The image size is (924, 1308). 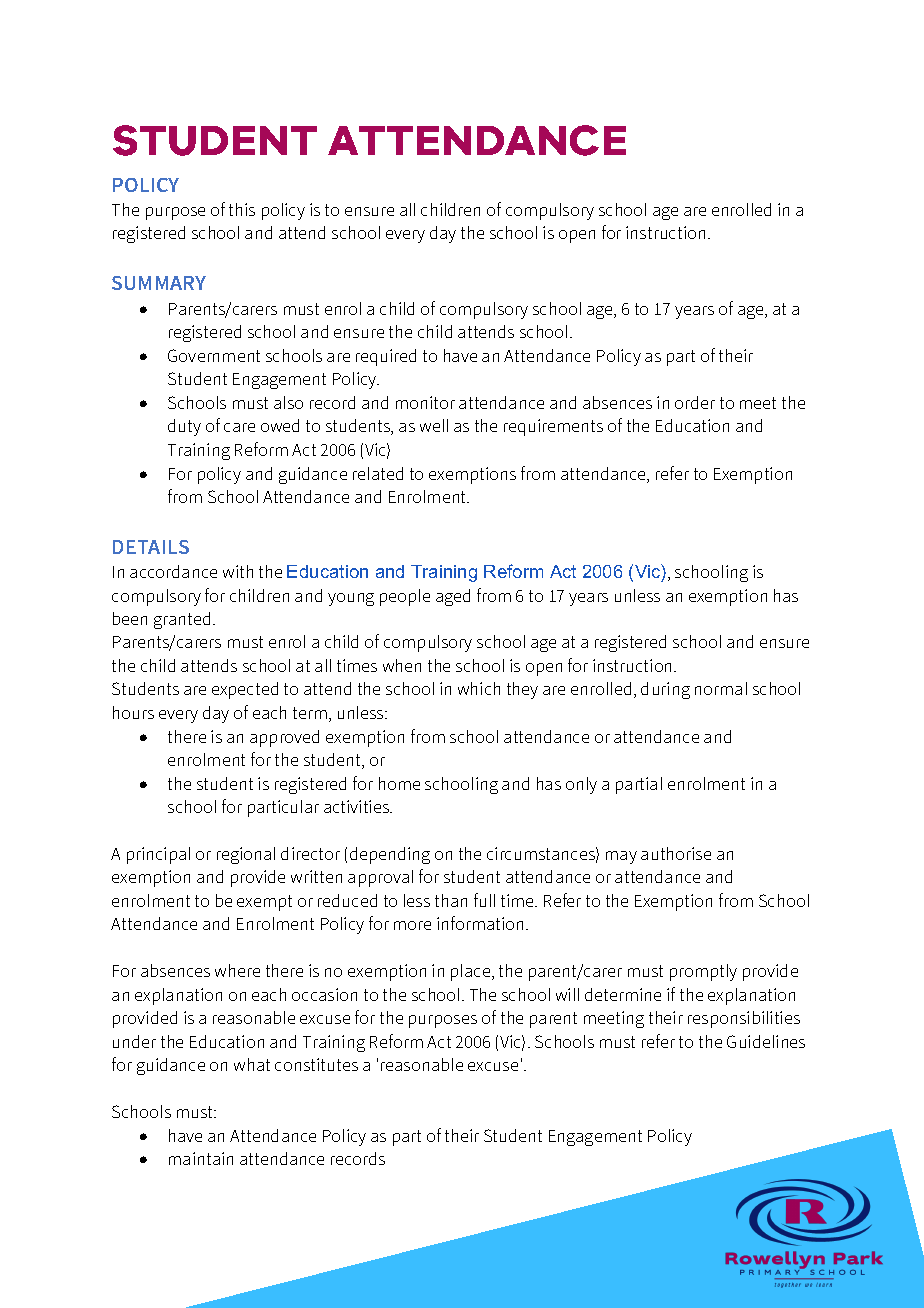 I want to click on this, so click(x=242, y=209).
